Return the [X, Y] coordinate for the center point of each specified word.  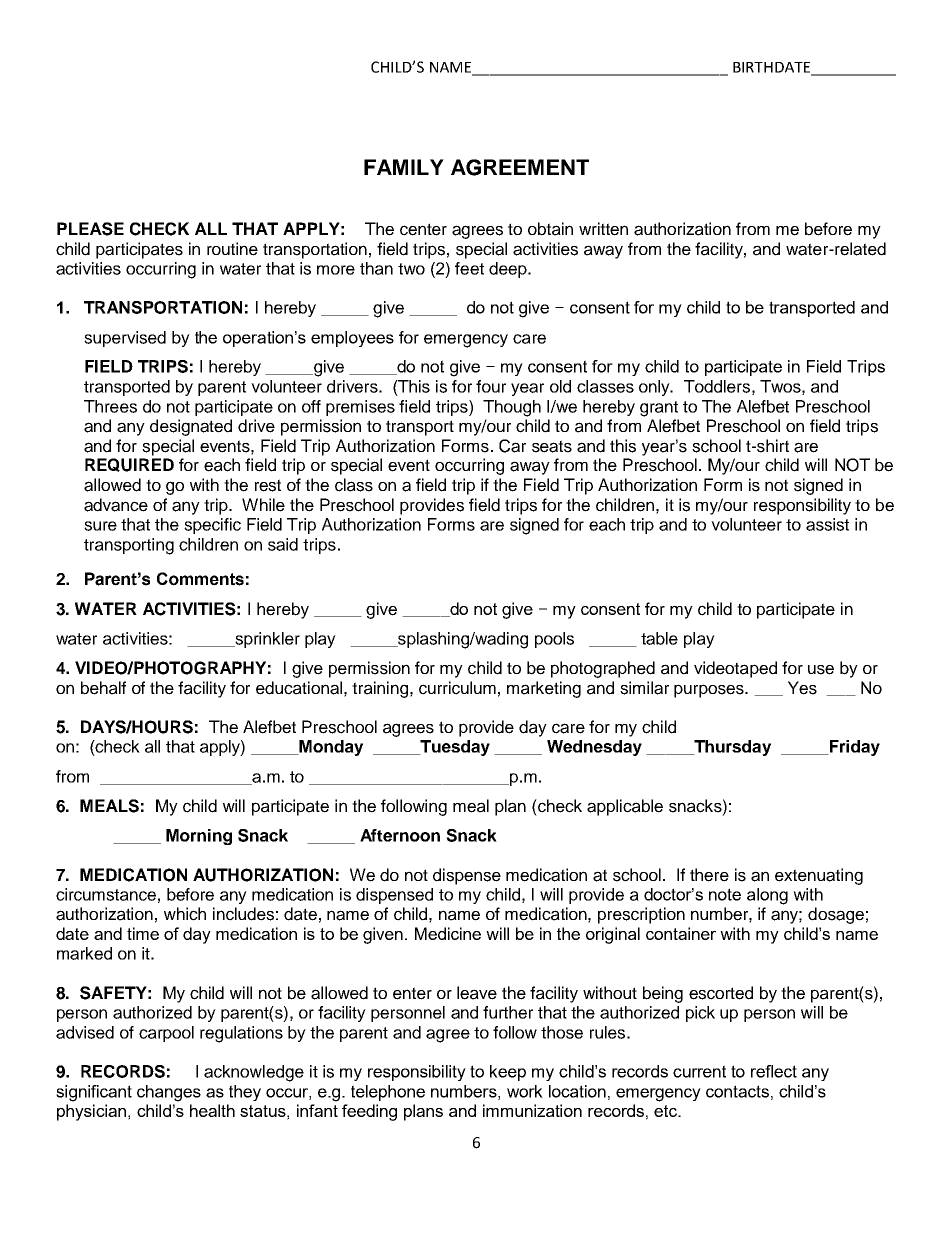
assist [827, 524]
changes [169, 1093]
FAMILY [404, 167]
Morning [199, 837]
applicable [625, 807]
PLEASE [90, 229]
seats [552, 446]
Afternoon [400, 835]
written [603, 229]
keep [508, 1073]
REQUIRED [129, 465]
